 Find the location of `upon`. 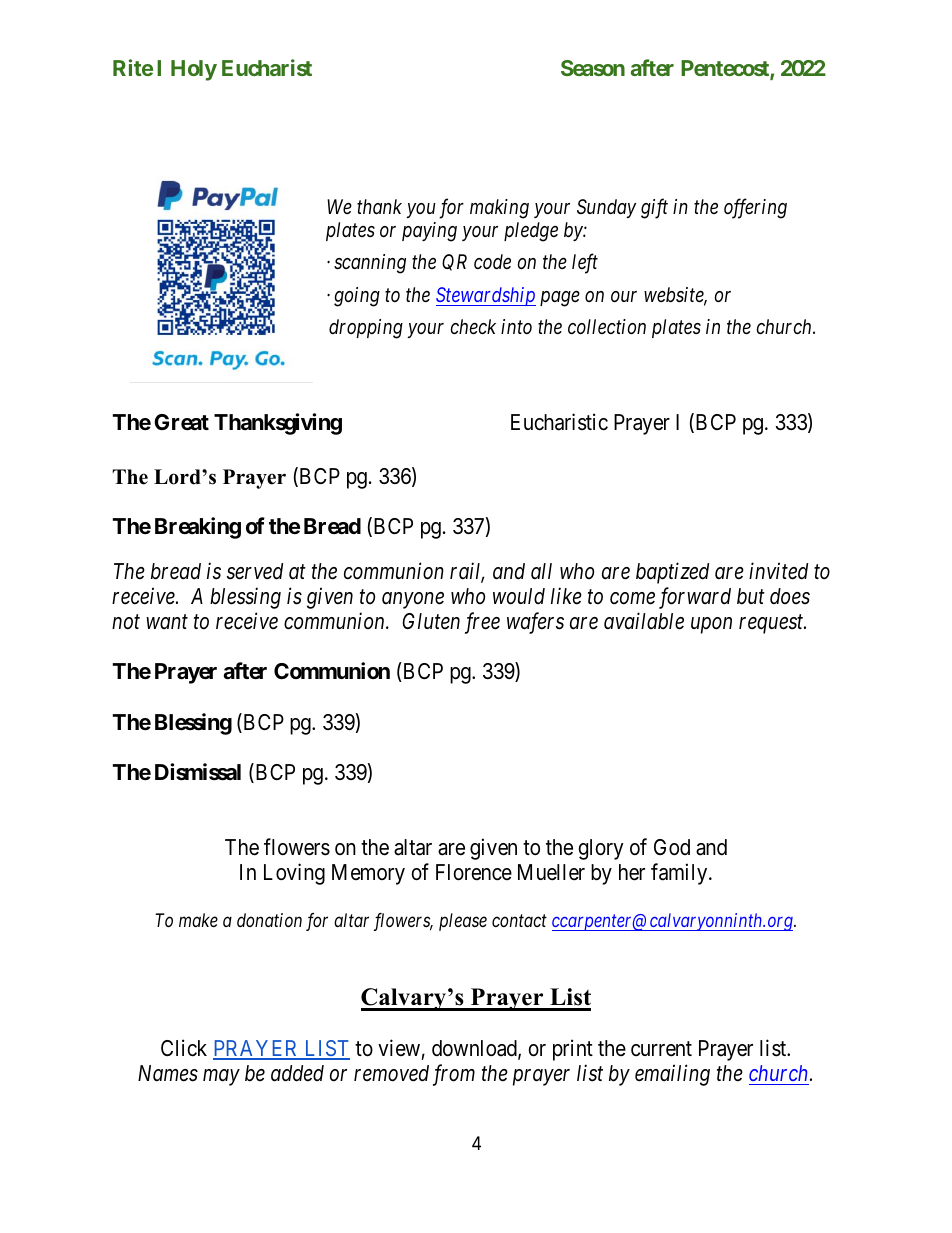

upon is located at coordinates (711, 626).
